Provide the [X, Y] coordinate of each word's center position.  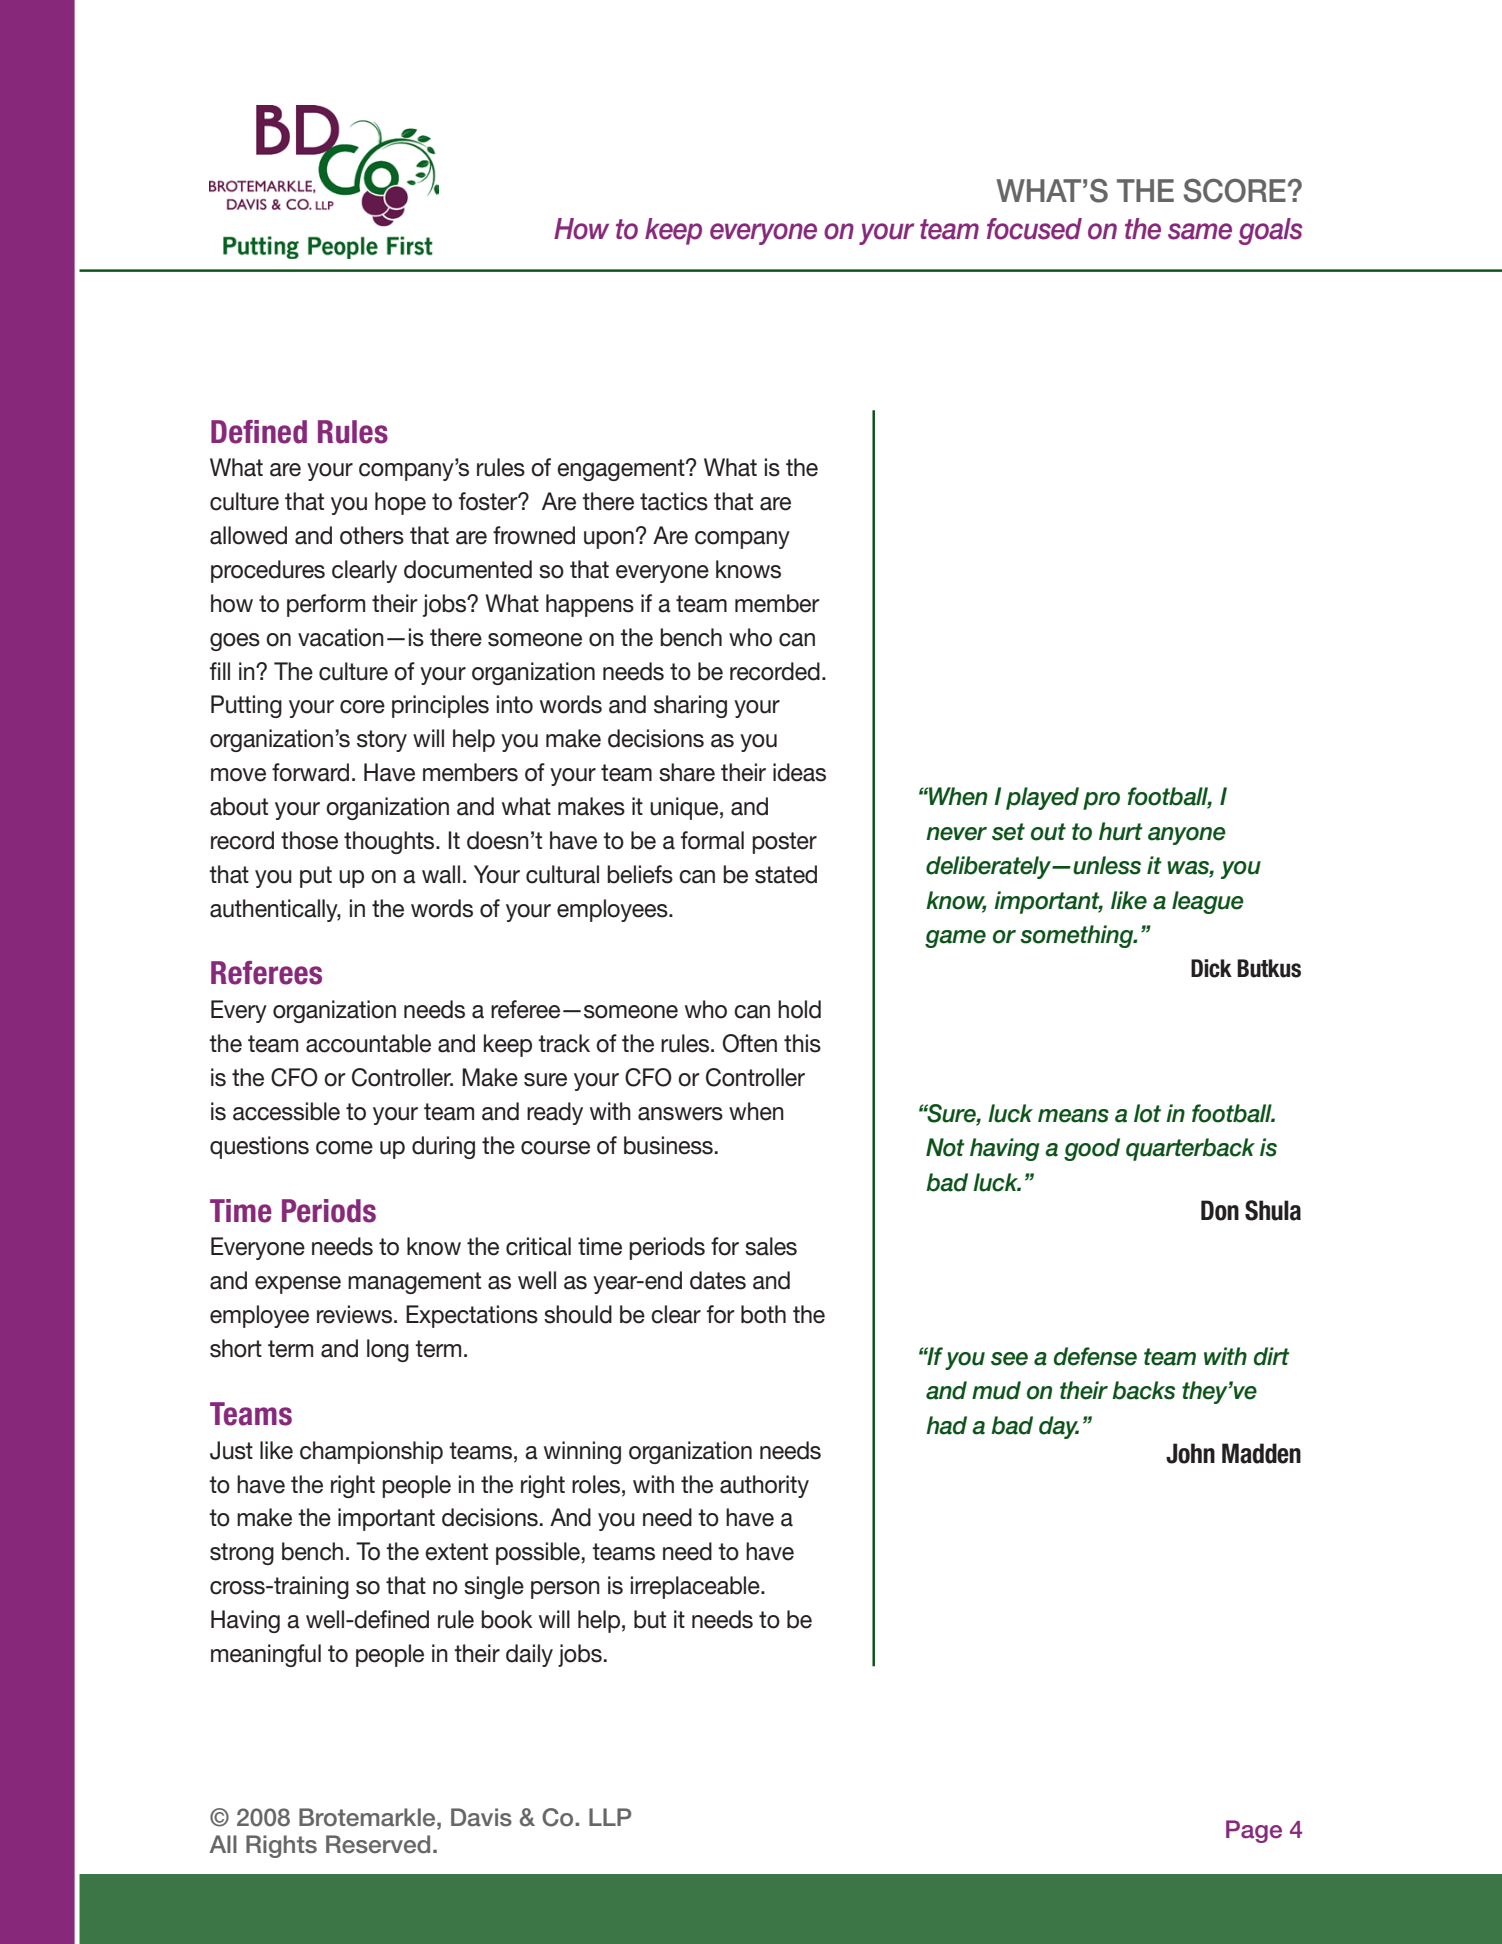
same [1200, 231]
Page [1254, 1831]
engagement [622, 470]
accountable [368, 1043]
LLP [610, 1817]
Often [750, 1043]
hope [400, 503]
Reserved [378, 1844]
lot [1147, 1113]
